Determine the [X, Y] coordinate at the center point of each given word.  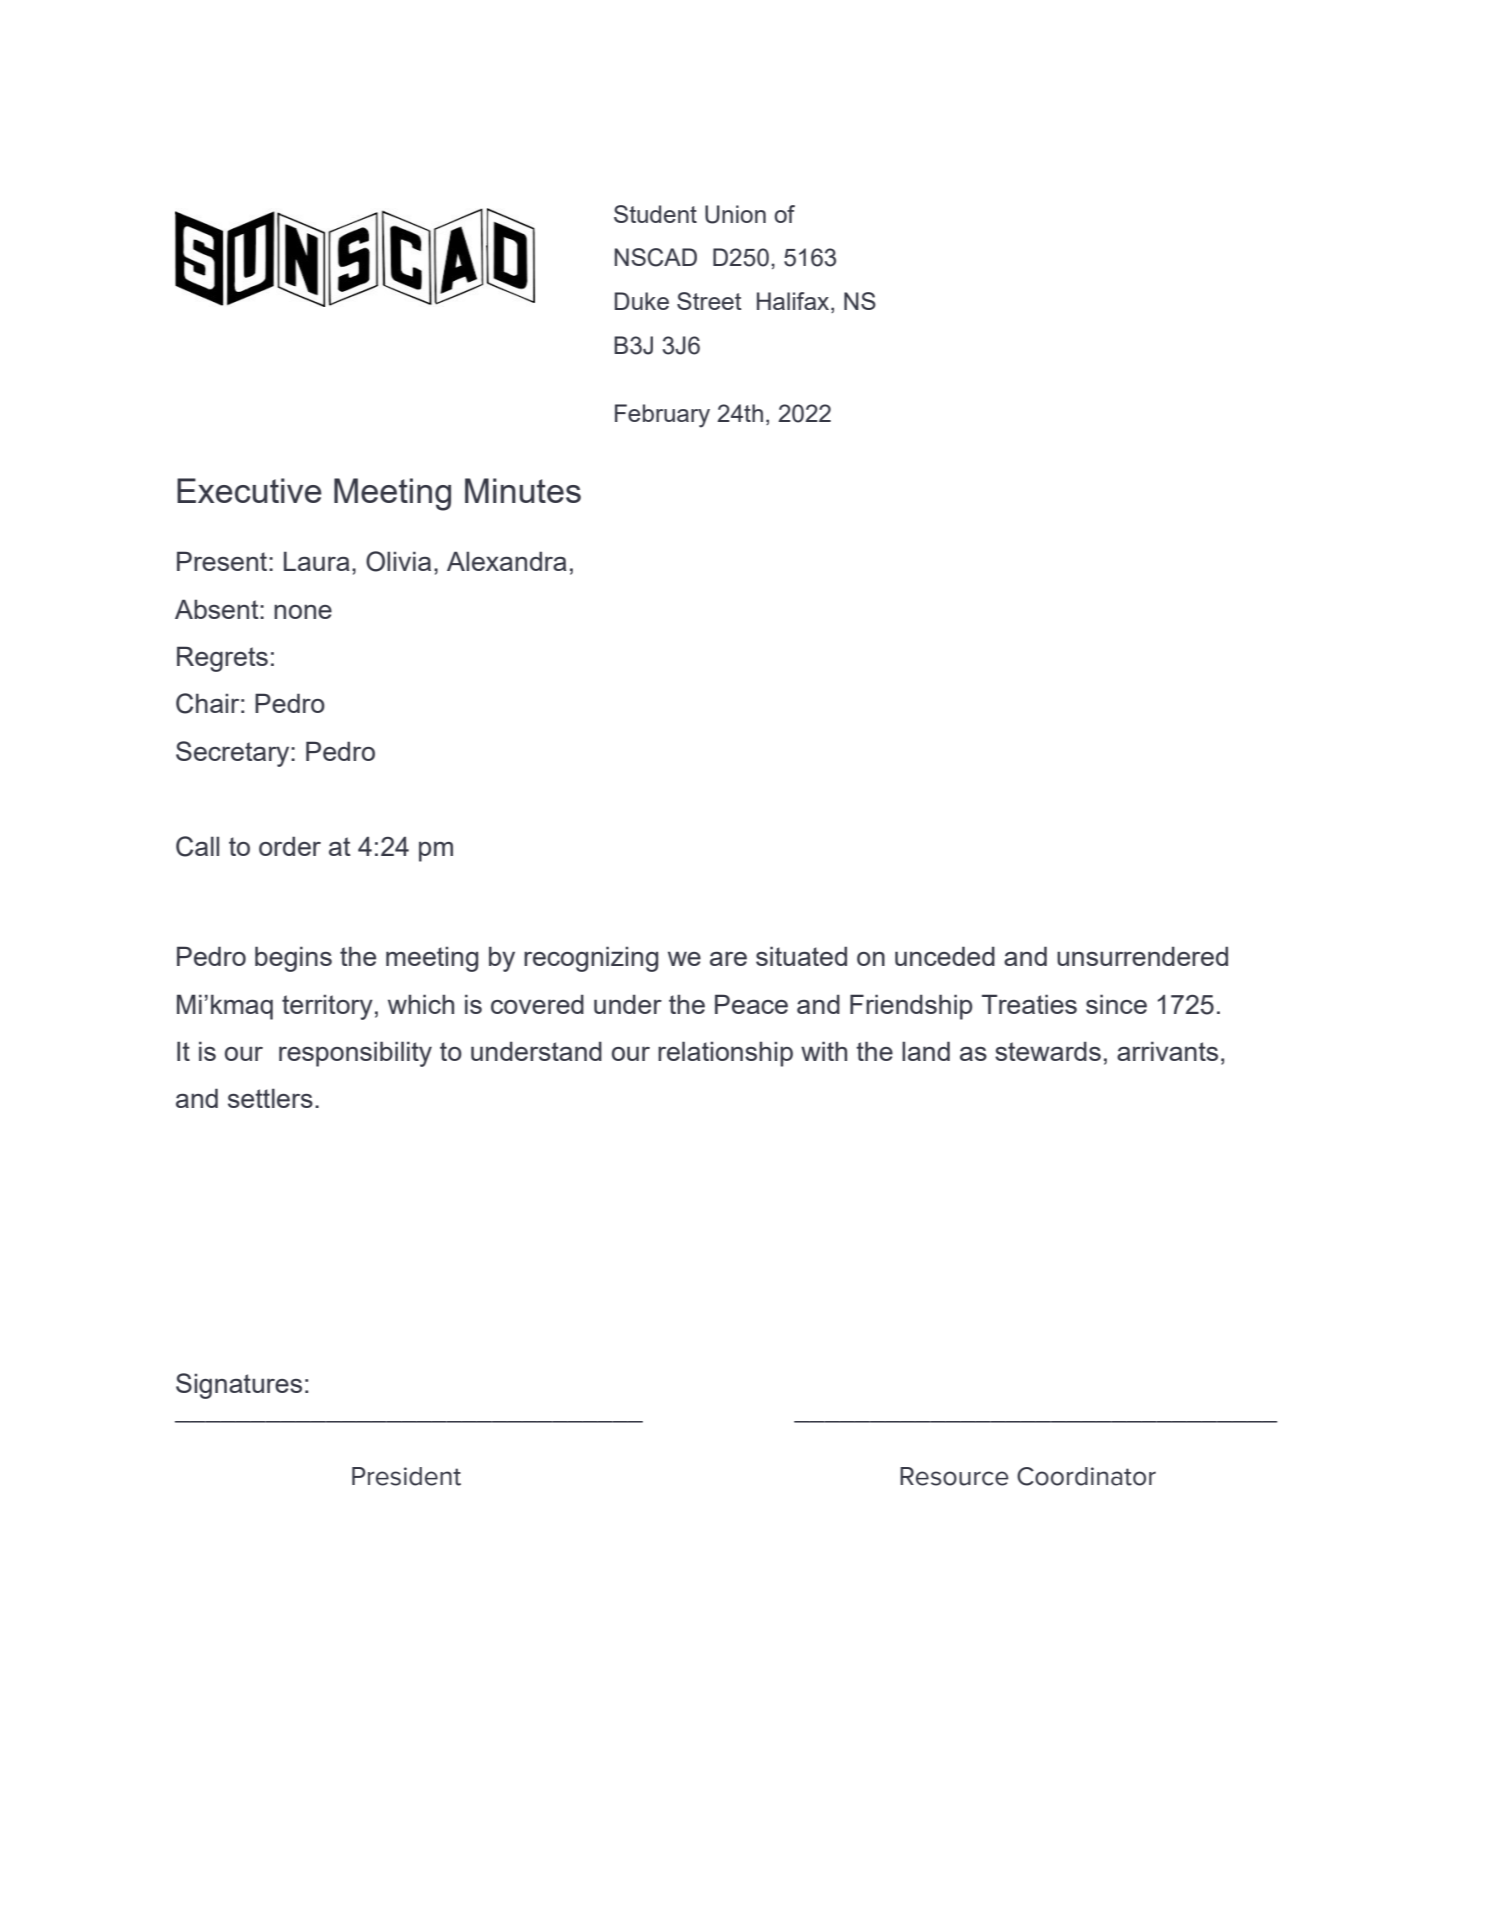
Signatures [239, 1386]
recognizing [591, 959]
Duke [642, 301]
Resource [954, 1476]
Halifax [794, 302]
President [406, 1476]
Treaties [1029, 1004]
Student [655, 214]
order [290, 846]
